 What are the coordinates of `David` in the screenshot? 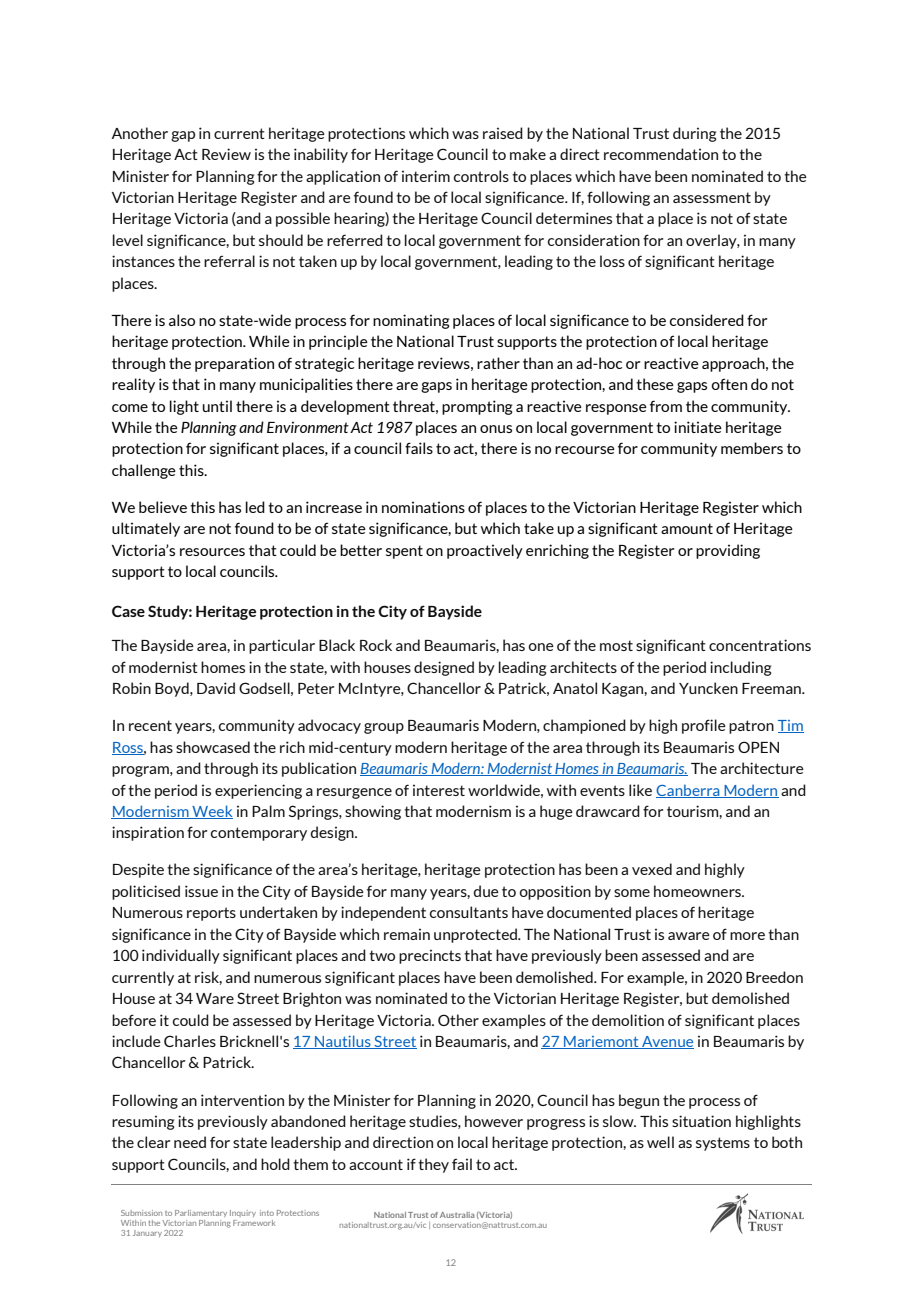 It's located at (216, 688).
